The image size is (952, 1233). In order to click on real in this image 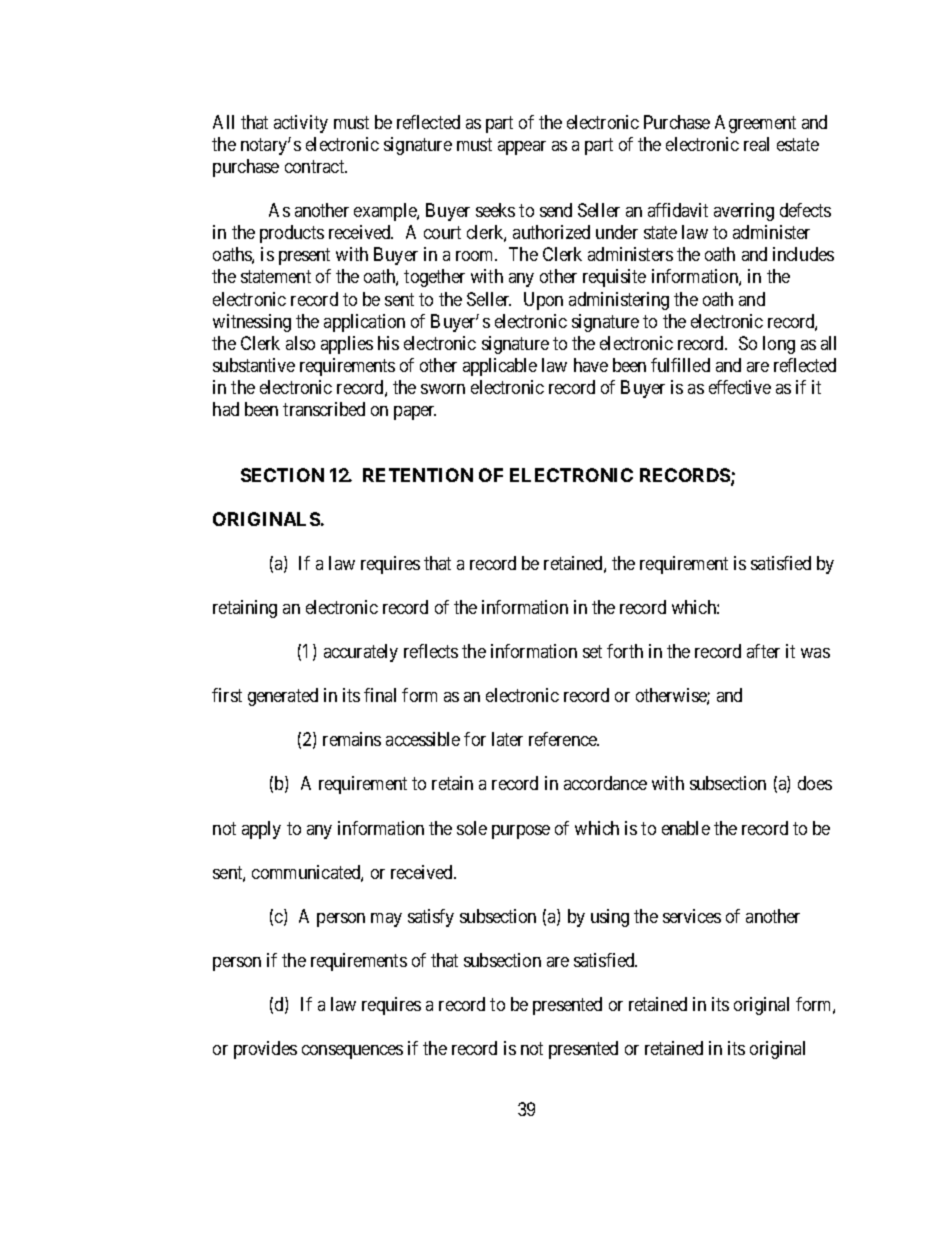, I will do `click(756, 144)`.
